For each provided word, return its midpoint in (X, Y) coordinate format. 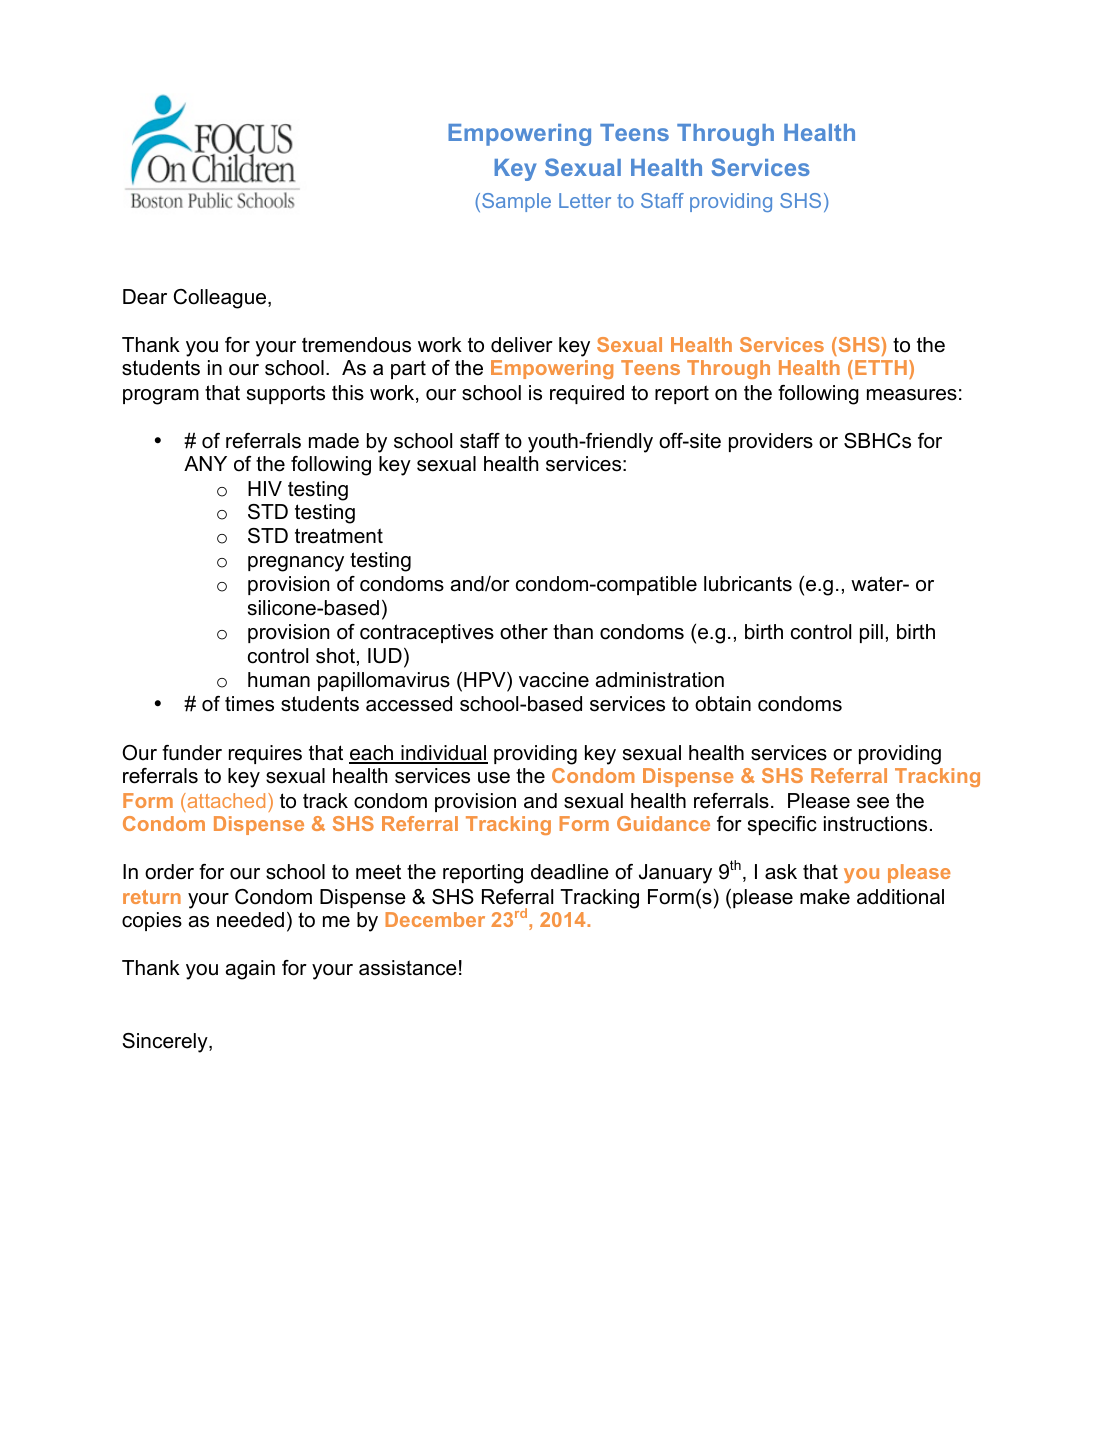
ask (781, 872)
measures (912, 395)
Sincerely (166, 1043)
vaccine (554, 680)
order (169, 872)
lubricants (748, 584)
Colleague (221, 299)
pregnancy (296, 564)
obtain (723, 704)
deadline (570, 872)
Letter (585, 200)
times (249, 704)
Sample (516, 202)
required (587, 394)
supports (286, 395)
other (524, 632)
